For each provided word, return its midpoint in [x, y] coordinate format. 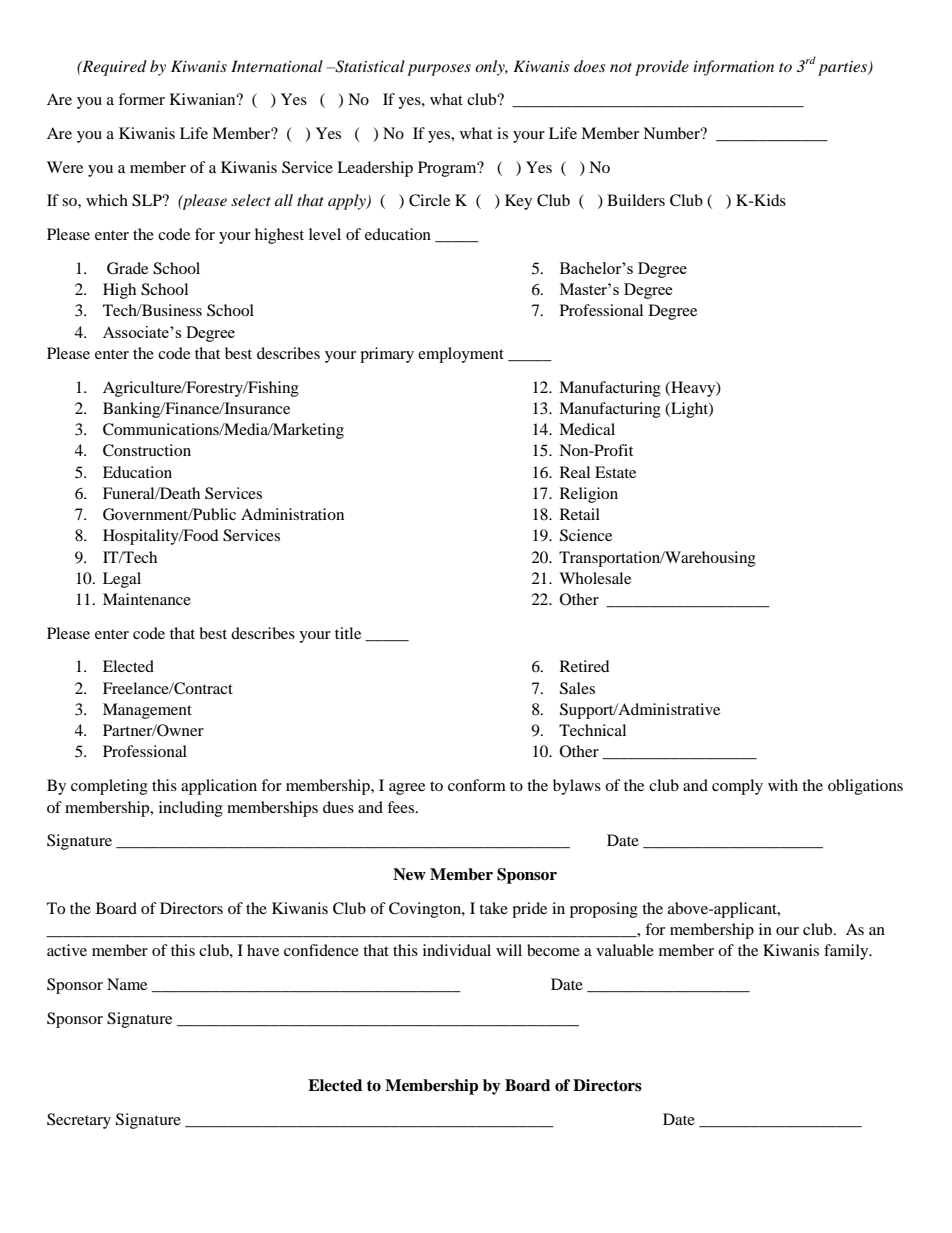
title [348, 633]
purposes [439, 70]
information [733, 68]
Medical [587, 429]
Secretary [79, 1121]
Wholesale [595, 578]
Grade [127, 268]
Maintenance [147, 599]
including [191, 809]
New [409, 874]
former [141, 99]
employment [461, 355]
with [783, 785]
